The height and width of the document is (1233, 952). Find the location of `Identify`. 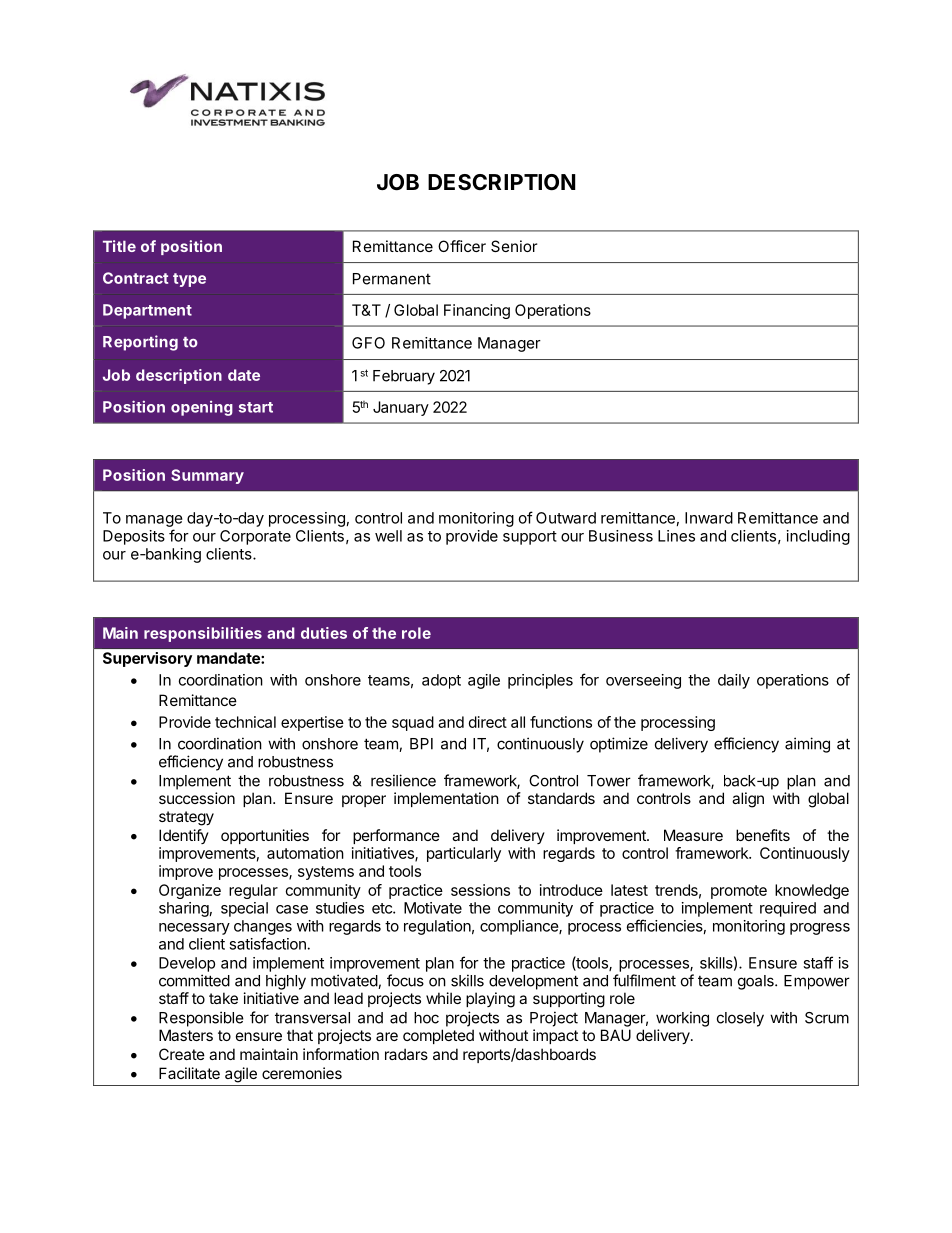

Identify is located at coordinates (184, 836).
